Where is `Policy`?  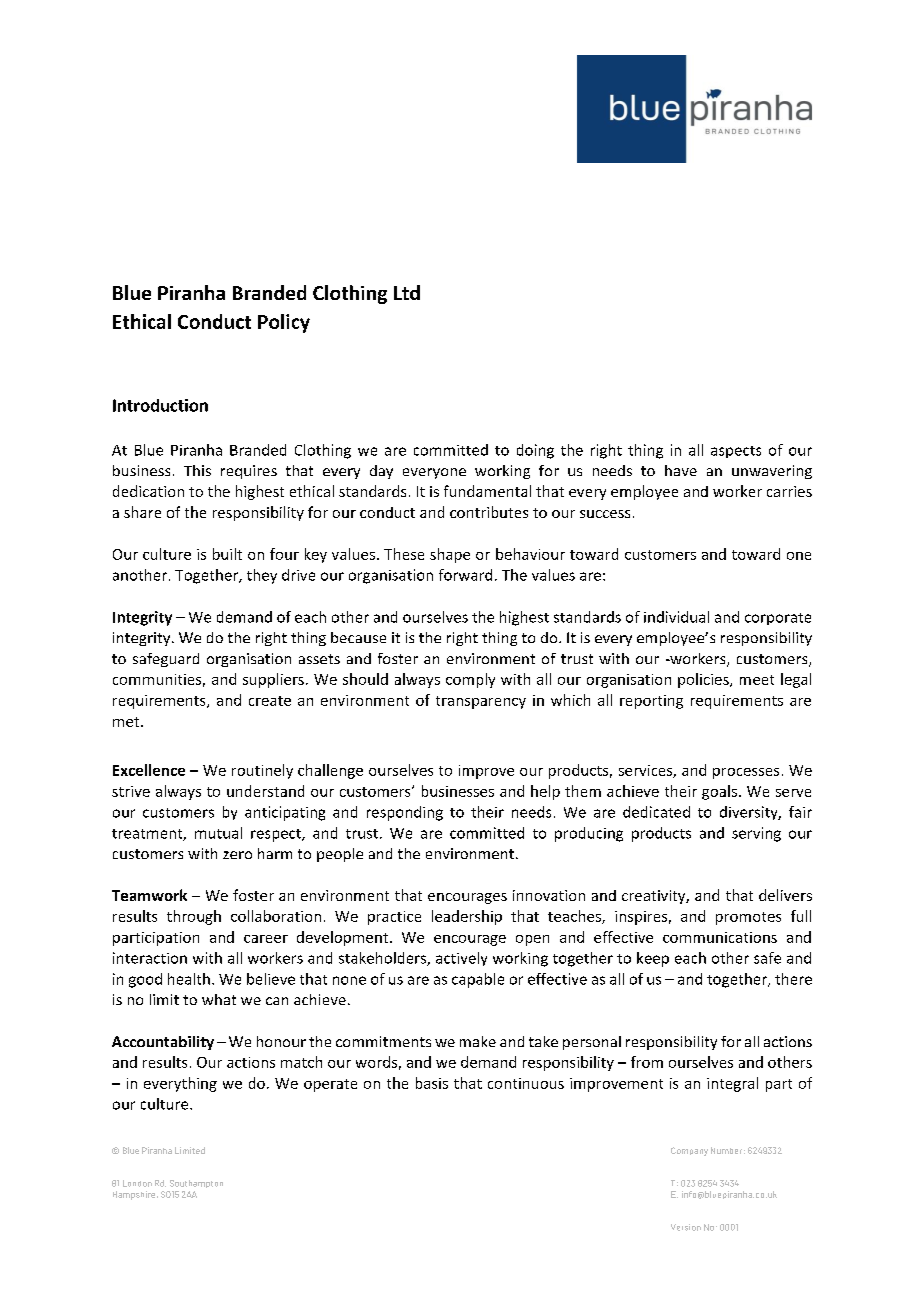 Policy is located at coordinates (284, 323).
